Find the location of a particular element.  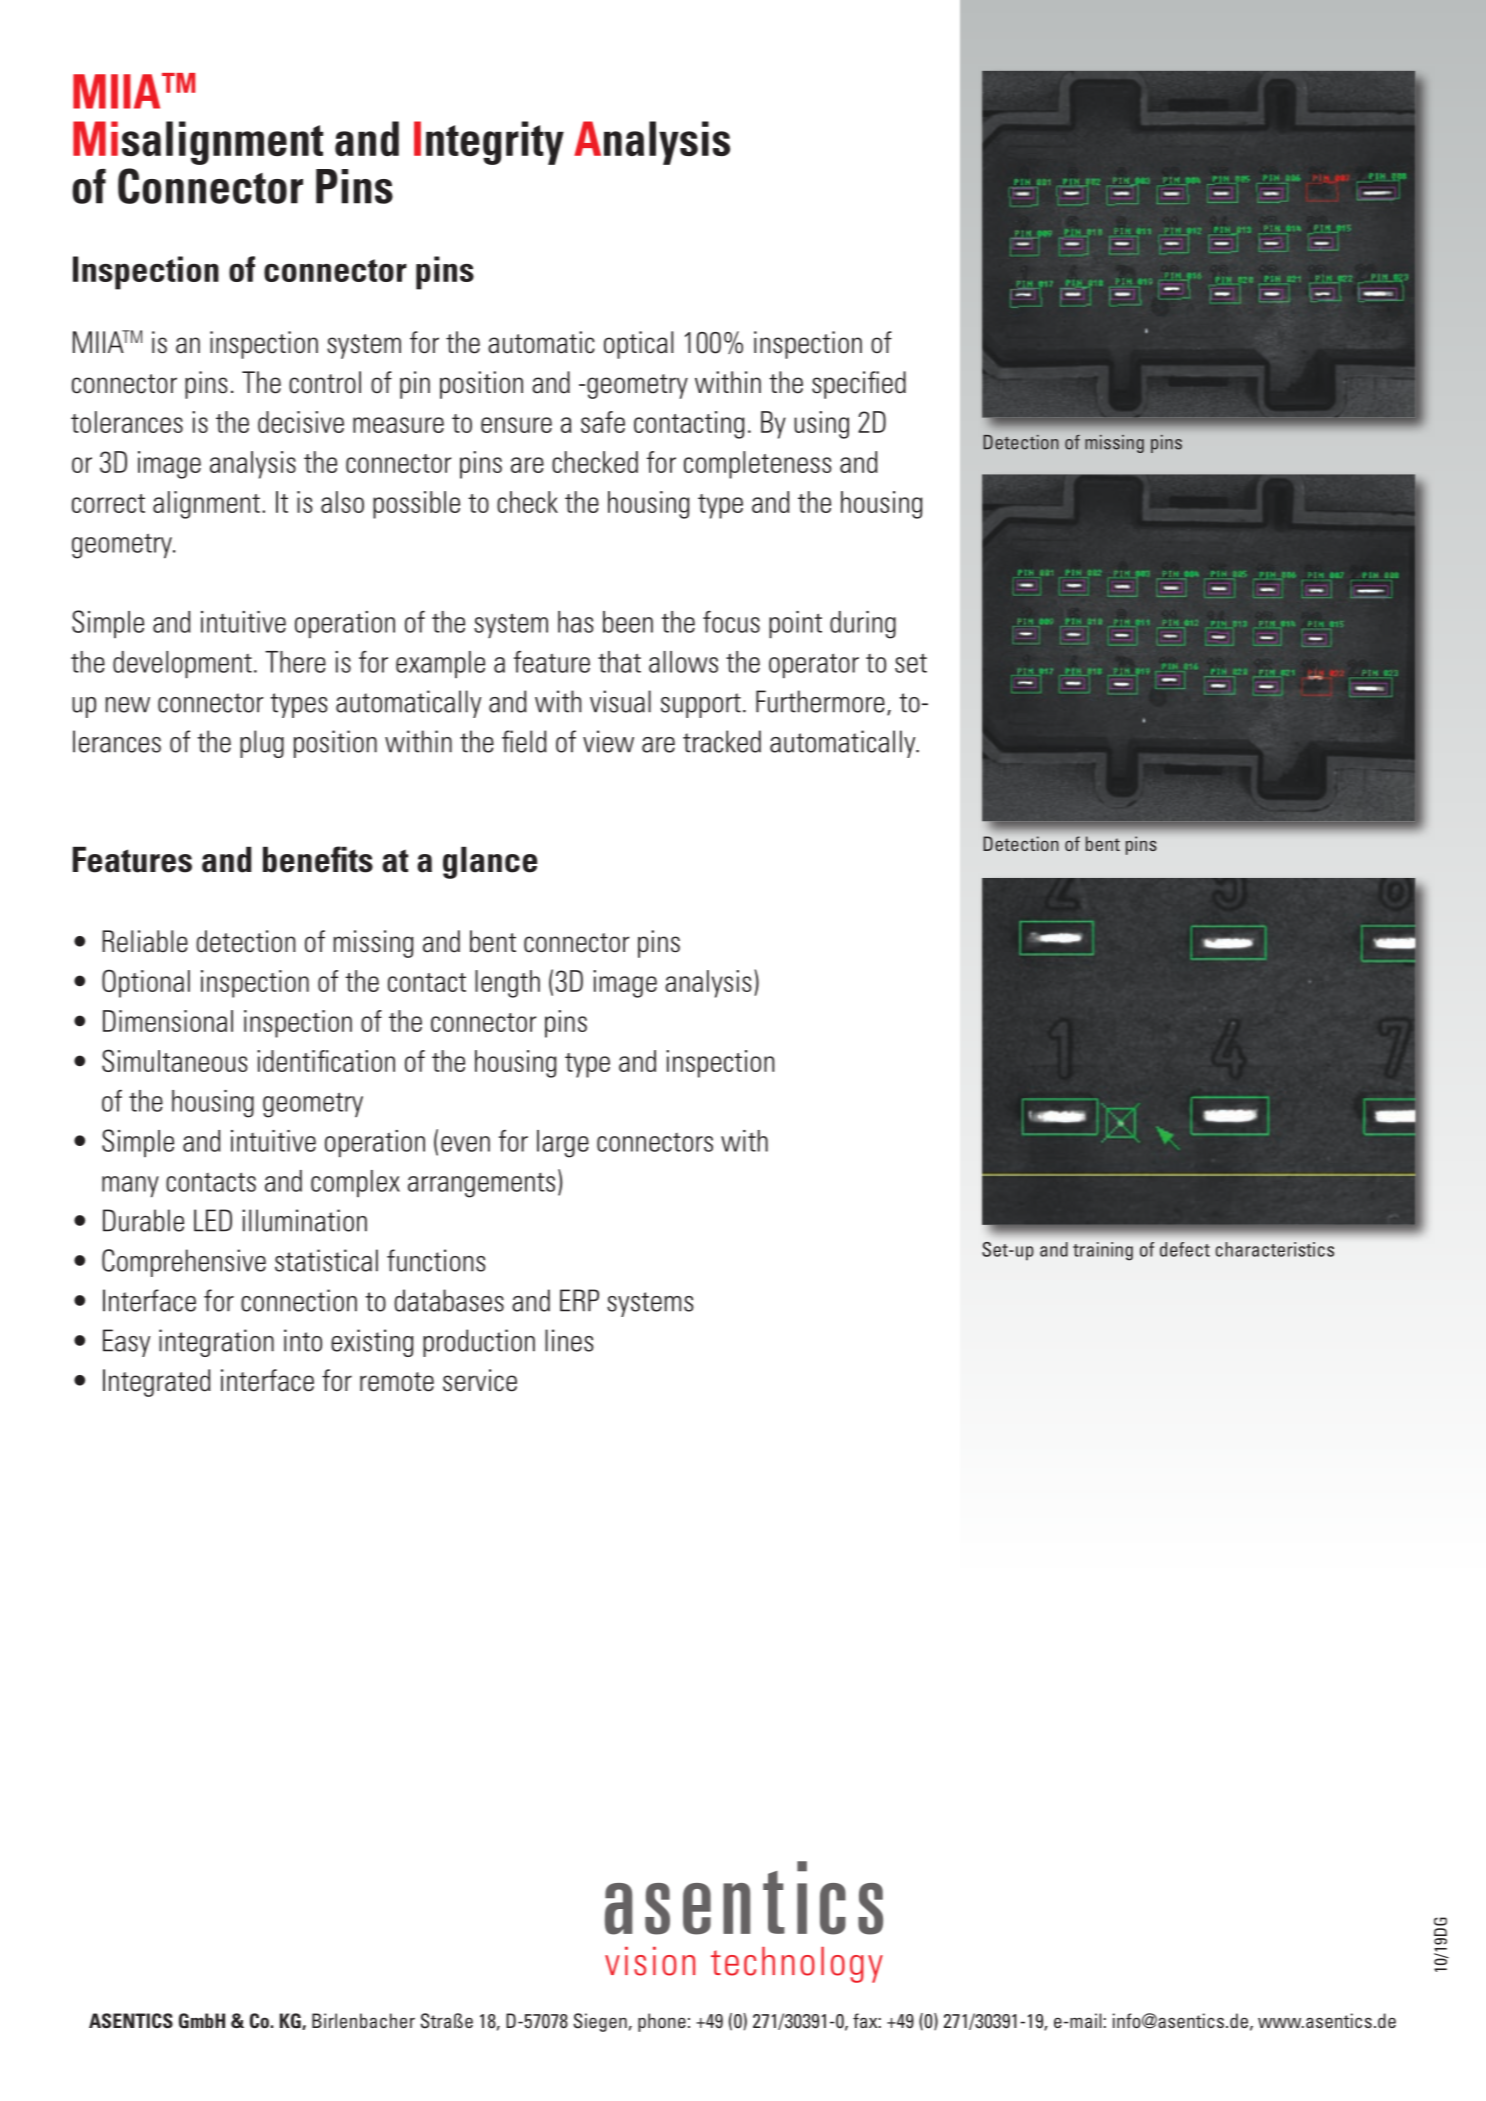

specified is located at coordinates (859, 385).
